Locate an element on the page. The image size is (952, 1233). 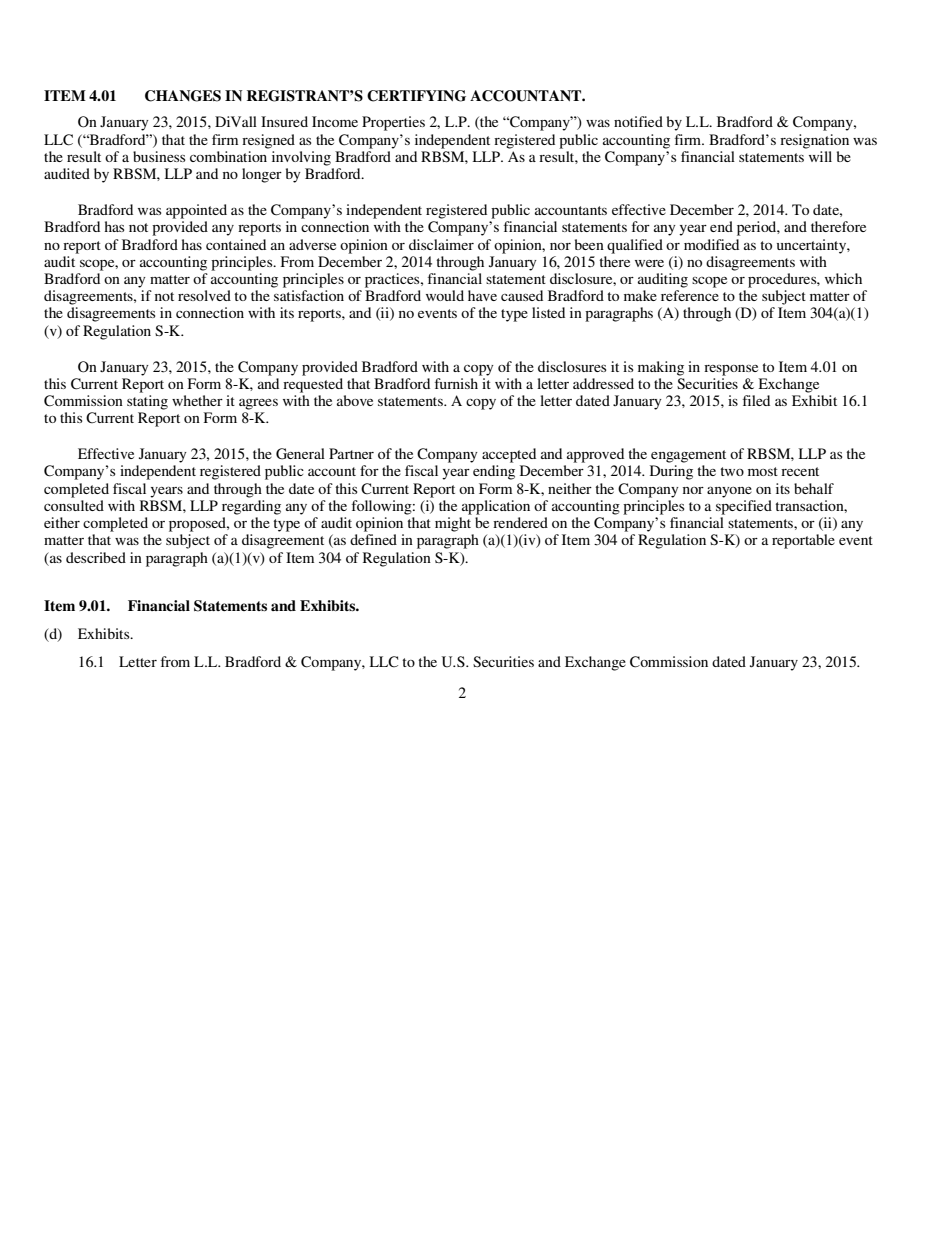
disclaimer is located at coordinates (441, 244).
